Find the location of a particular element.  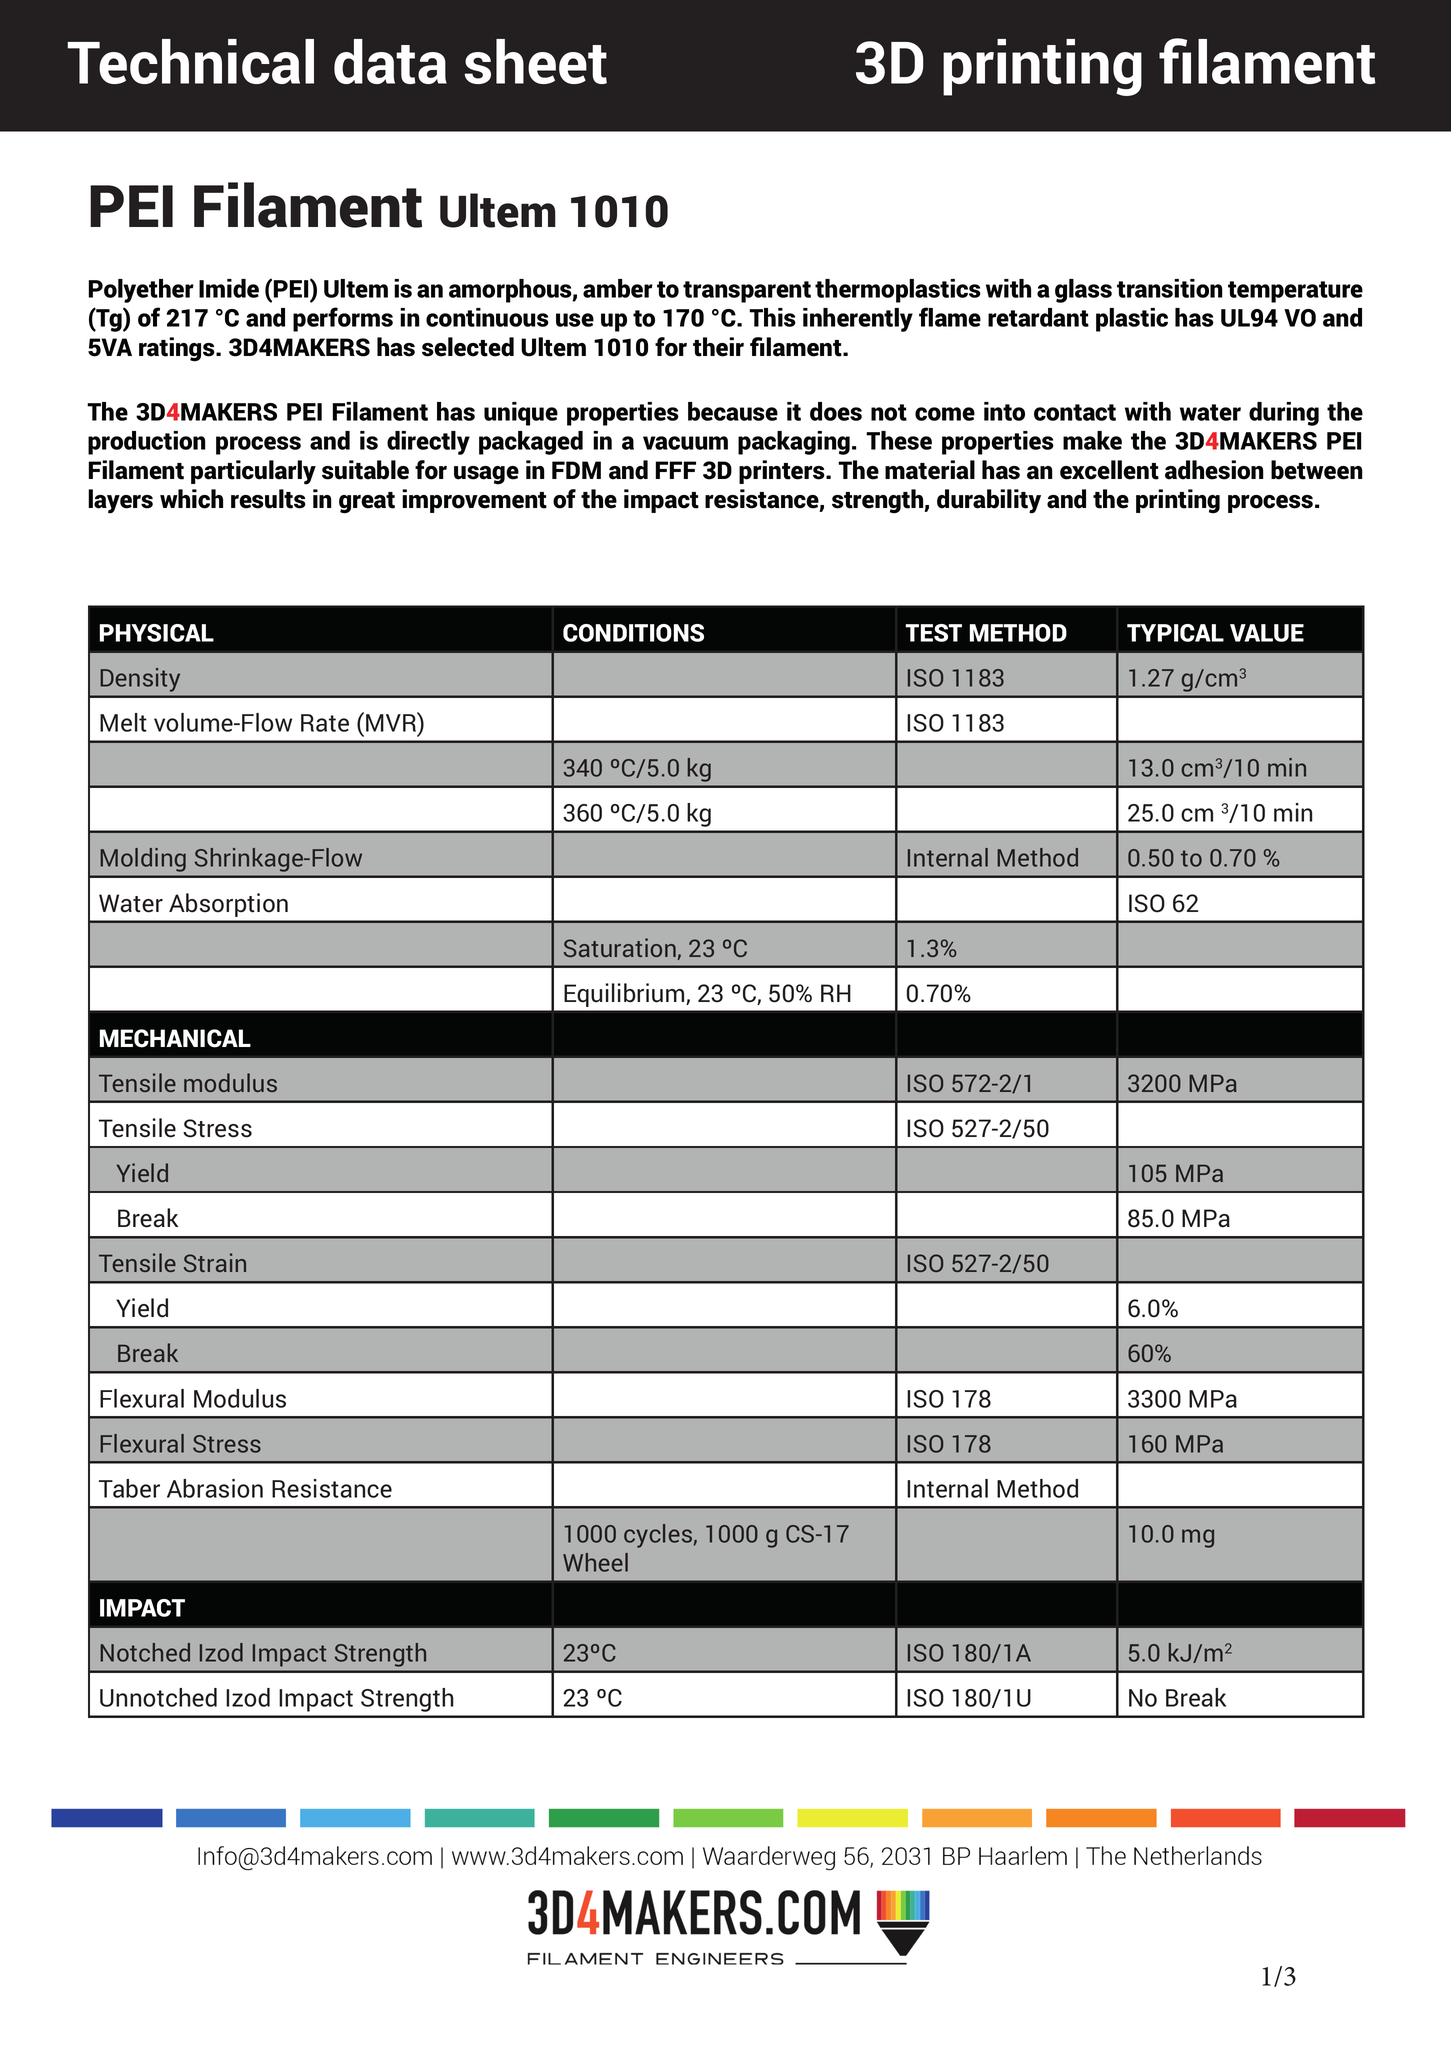

Strain is located at coordinates (215, 1262).
